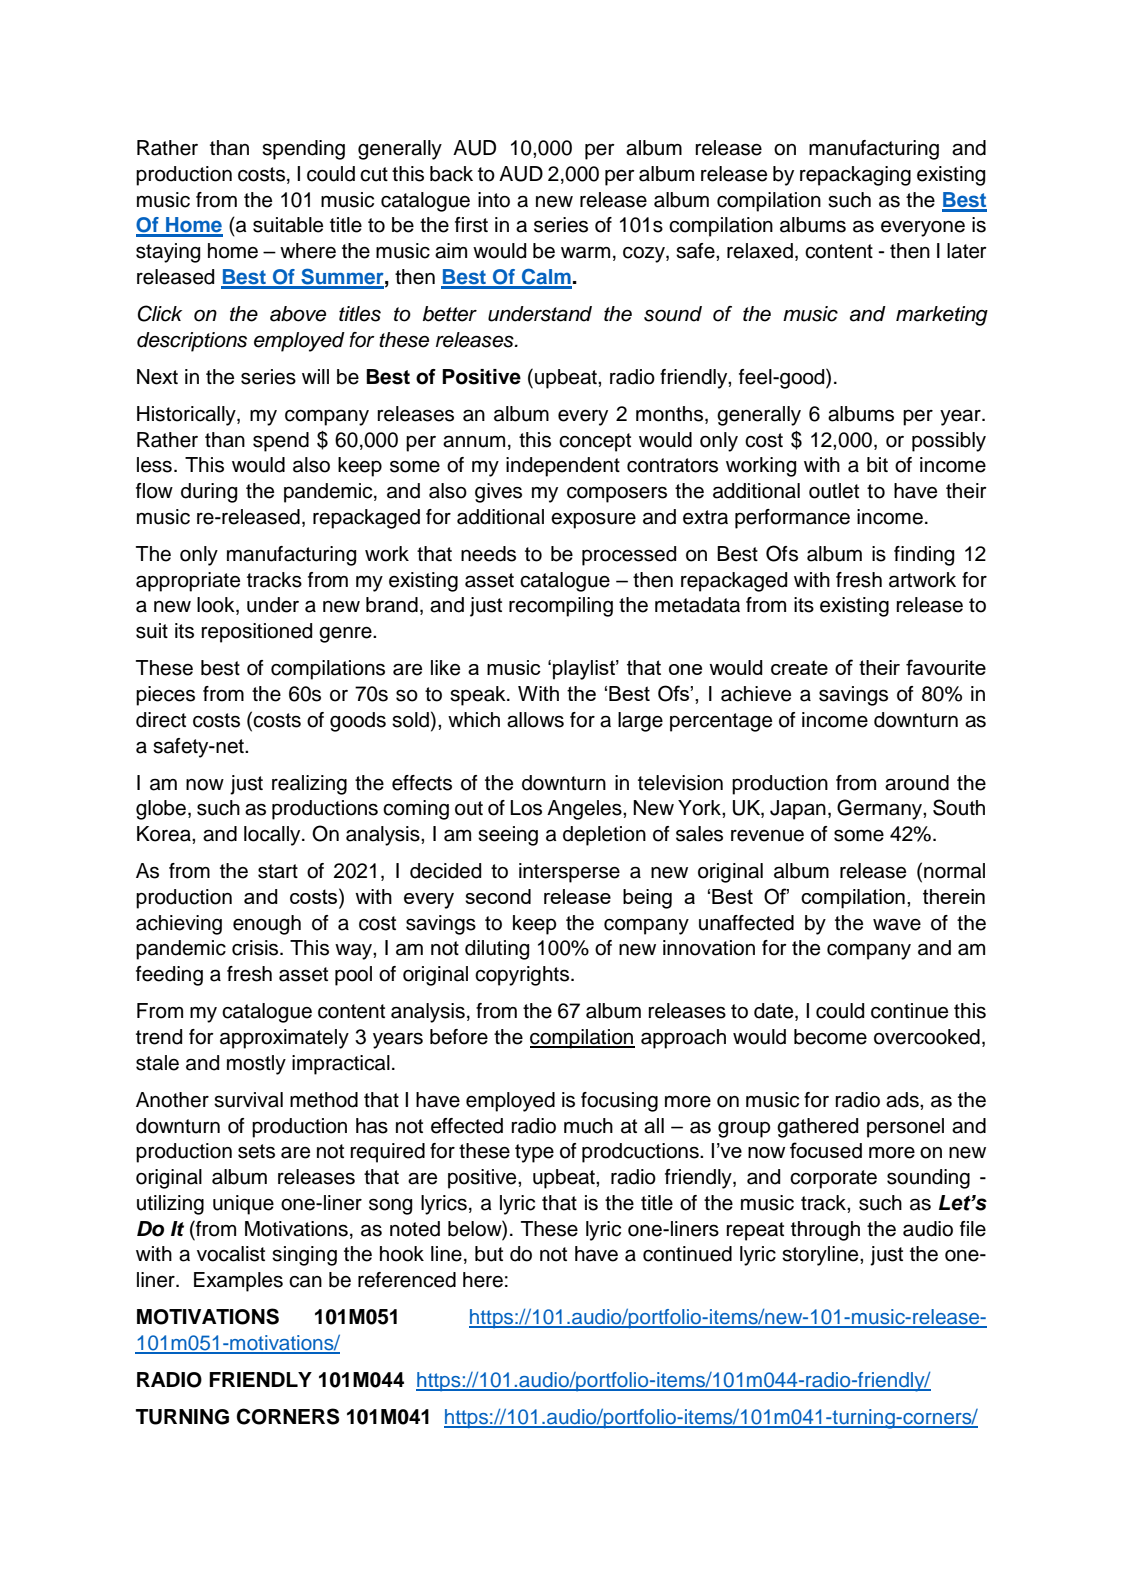 The width and height of the screenshot is (1122, 1588). Describe the element at coordinates (188, 582) in the screenshot. I see `appropriate` at that location.
